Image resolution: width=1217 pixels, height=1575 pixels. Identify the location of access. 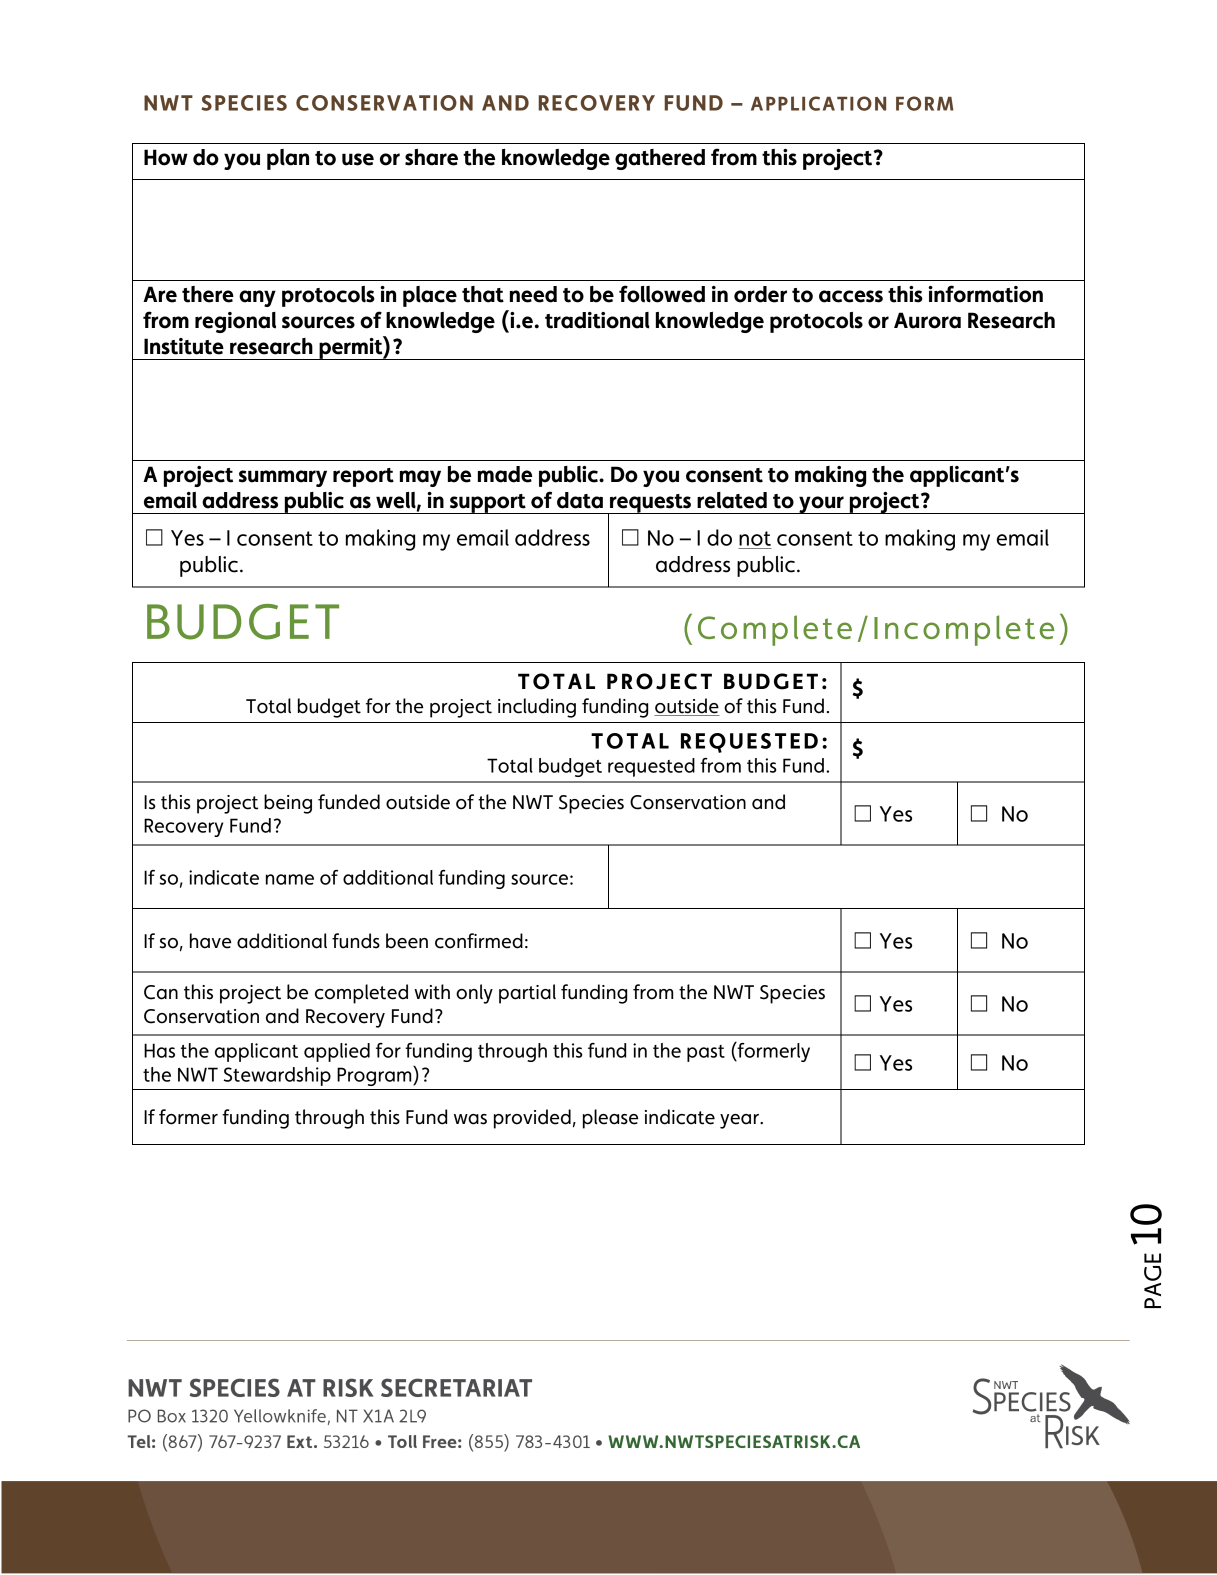
(851, 296).
